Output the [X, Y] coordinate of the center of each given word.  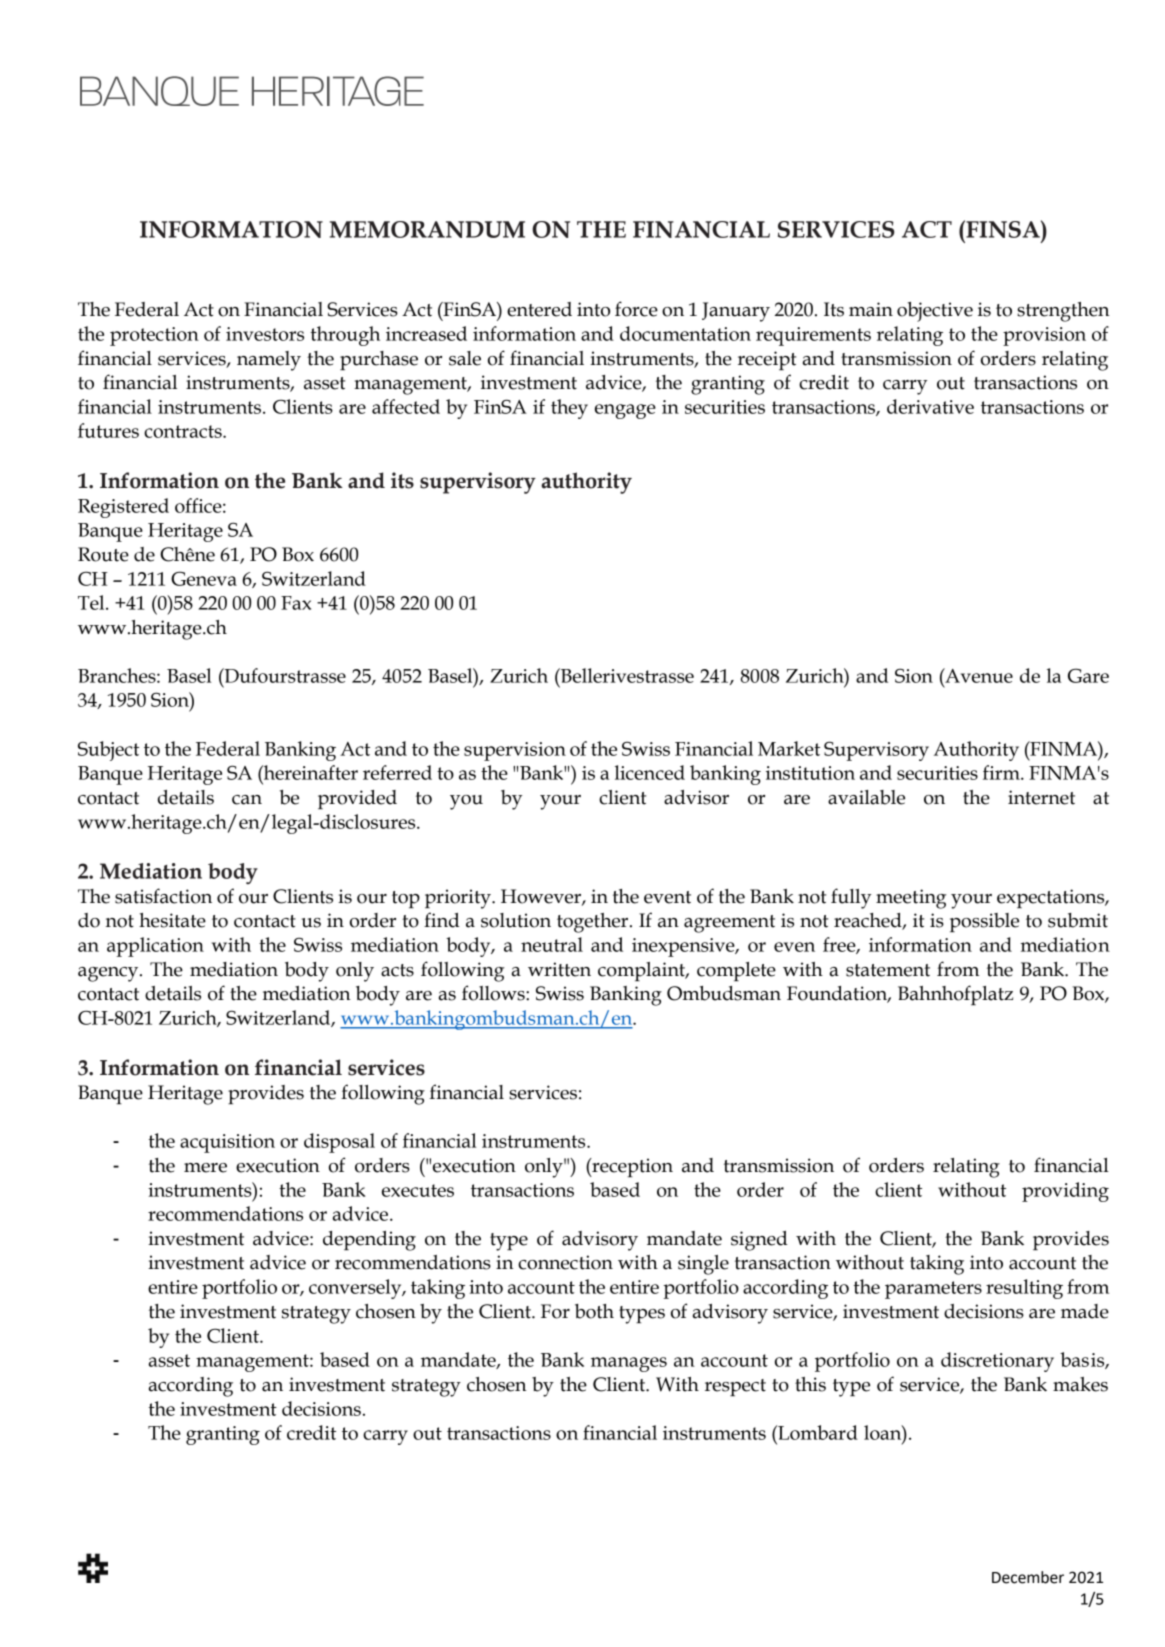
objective [935, 312]
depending [369, 1241]
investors [265, 334]
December [1028, 1577]
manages [629, 1364]
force [636, 309]
